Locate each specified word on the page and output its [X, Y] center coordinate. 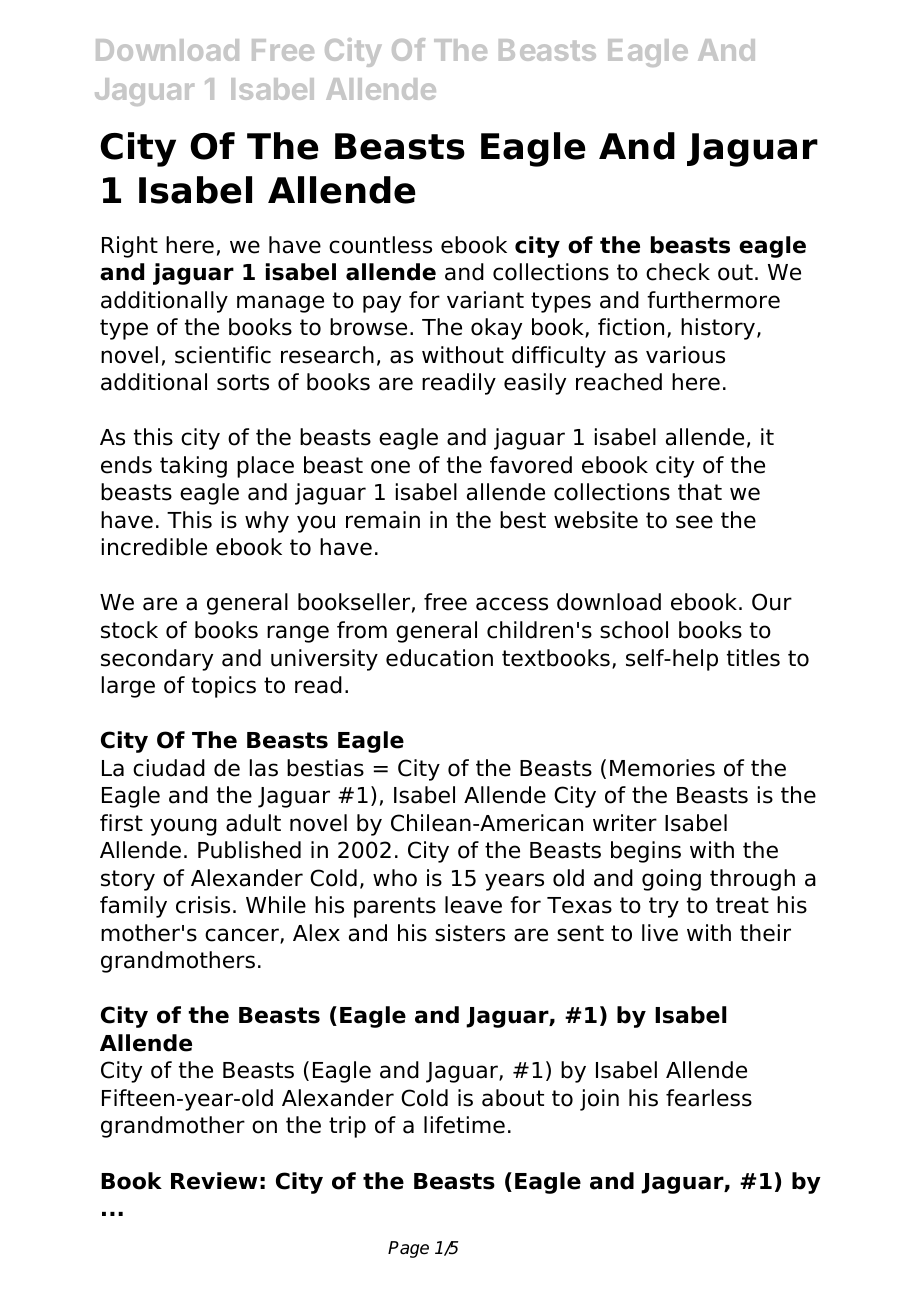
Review [214, 1181]
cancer [243, 936]
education [439, 658]
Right [130, 247]
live [660, 933]
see [694, 522]
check [678, 272]
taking [193, 467]
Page [408, 1249]
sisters [470, 933]
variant [485, 300]
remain [383, 520]
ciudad [169, 768]
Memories [662, 768]
